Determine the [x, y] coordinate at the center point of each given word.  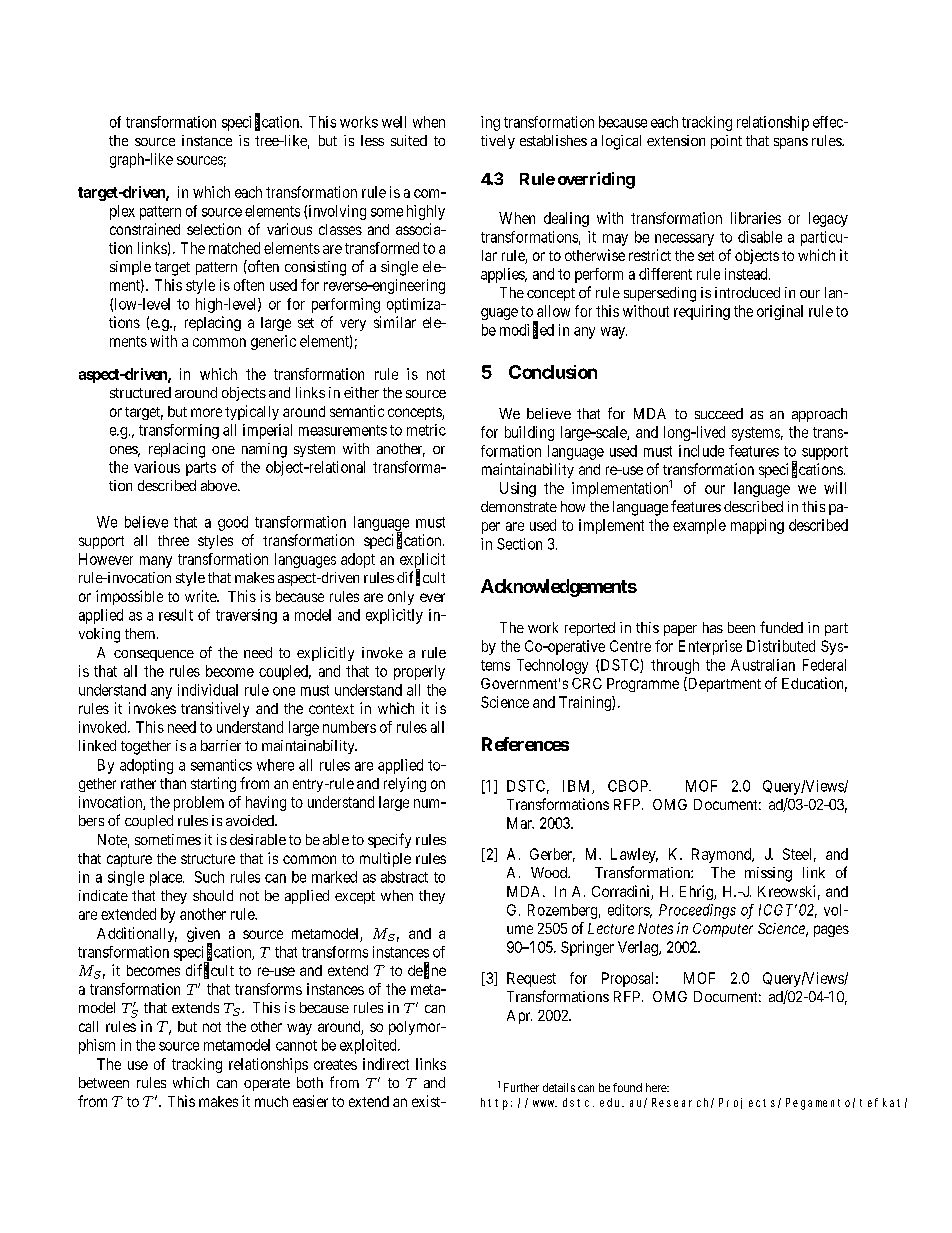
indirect [386, 1064]
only [401, 598]
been [741, 627]
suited [409, 140]
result [176, 615]
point [726, 142]
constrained [145, 229]
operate [267, 1084]
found [627, 1087]
